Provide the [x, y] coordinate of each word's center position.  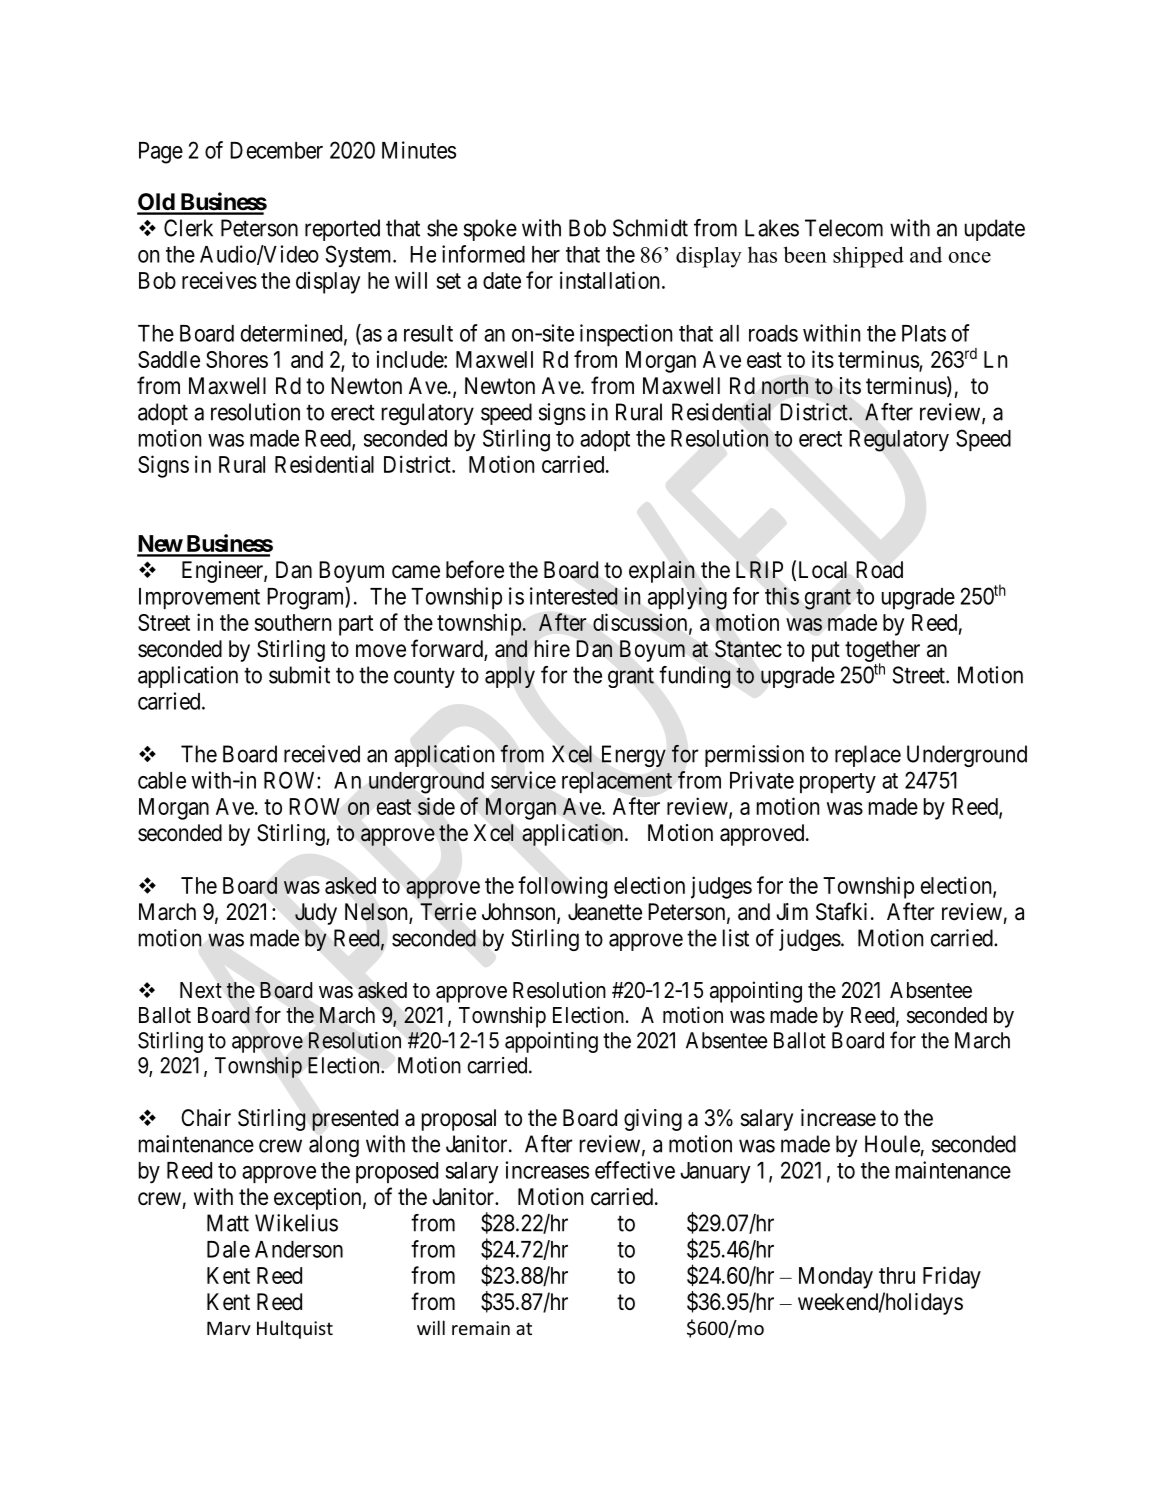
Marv [229, 1328]
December [276, 150]
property [838, 783]
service [523, 780]
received [322, 754]
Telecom [844, 228]
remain [481, 1328]
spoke [490, 230]
